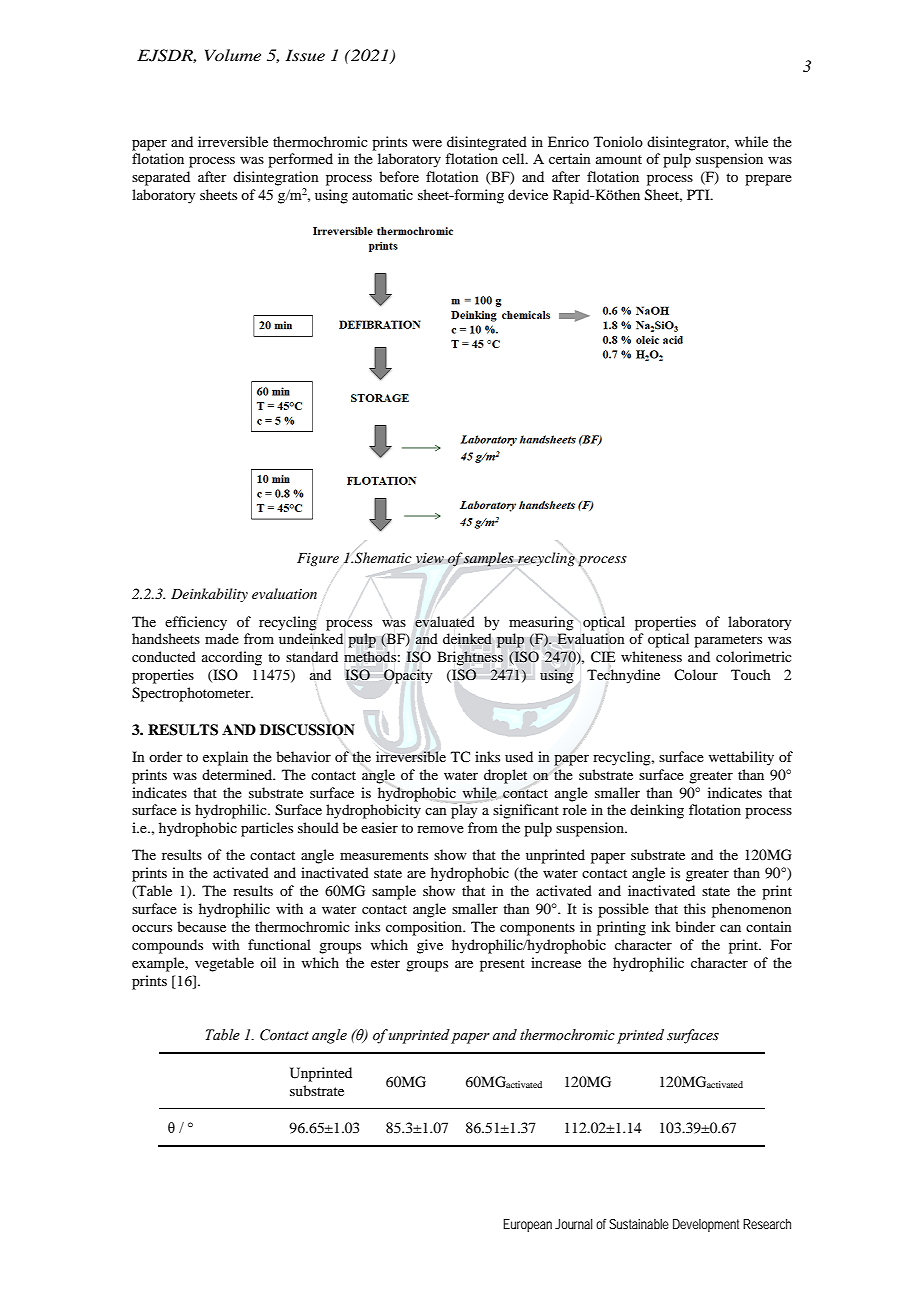 This screenshot has height=1308, width=924. Describe the element at coordinates (695, 908) in the screenshot. I see `this` at that location.
